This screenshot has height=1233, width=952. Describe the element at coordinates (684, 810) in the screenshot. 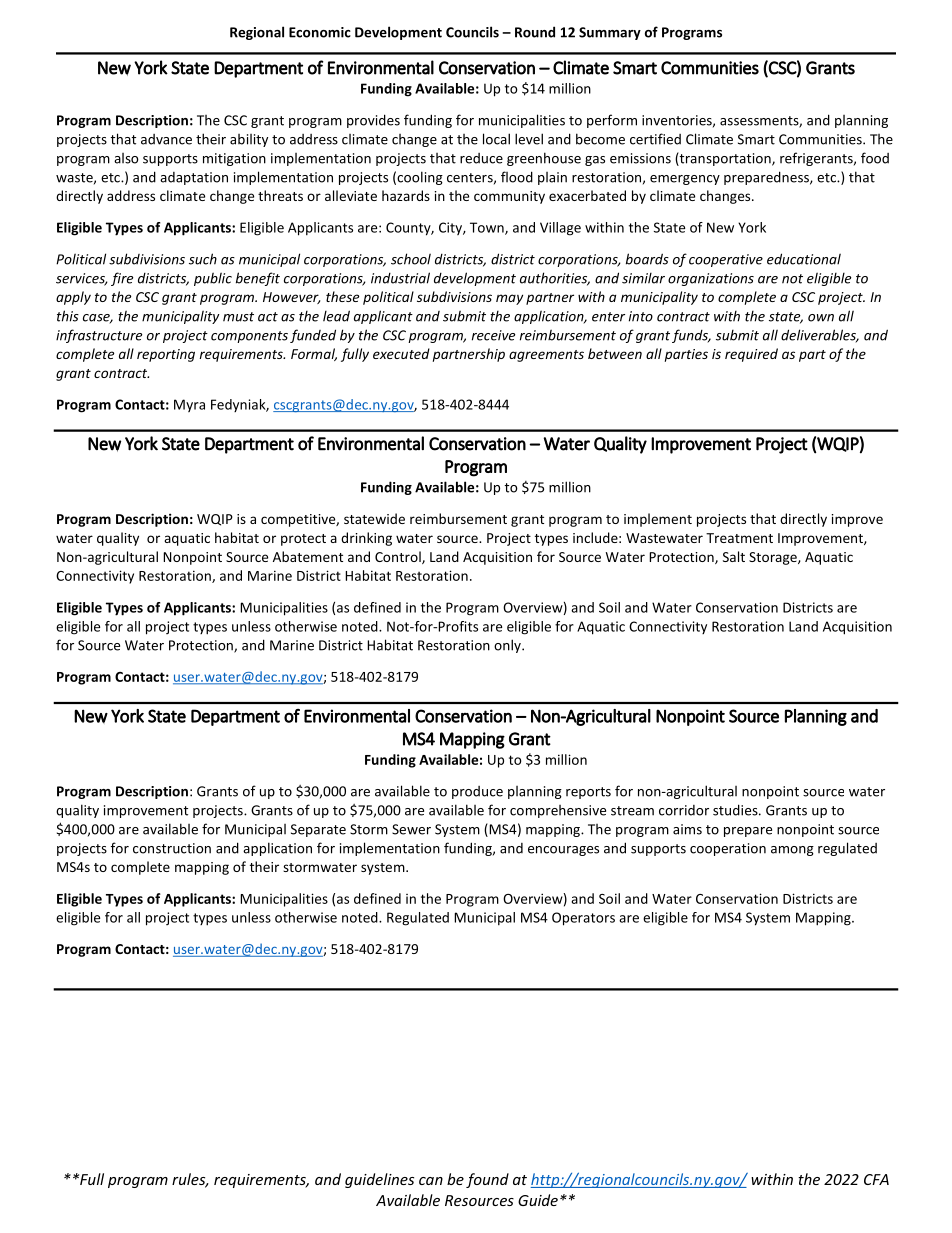

I see `corridor` at that location.
